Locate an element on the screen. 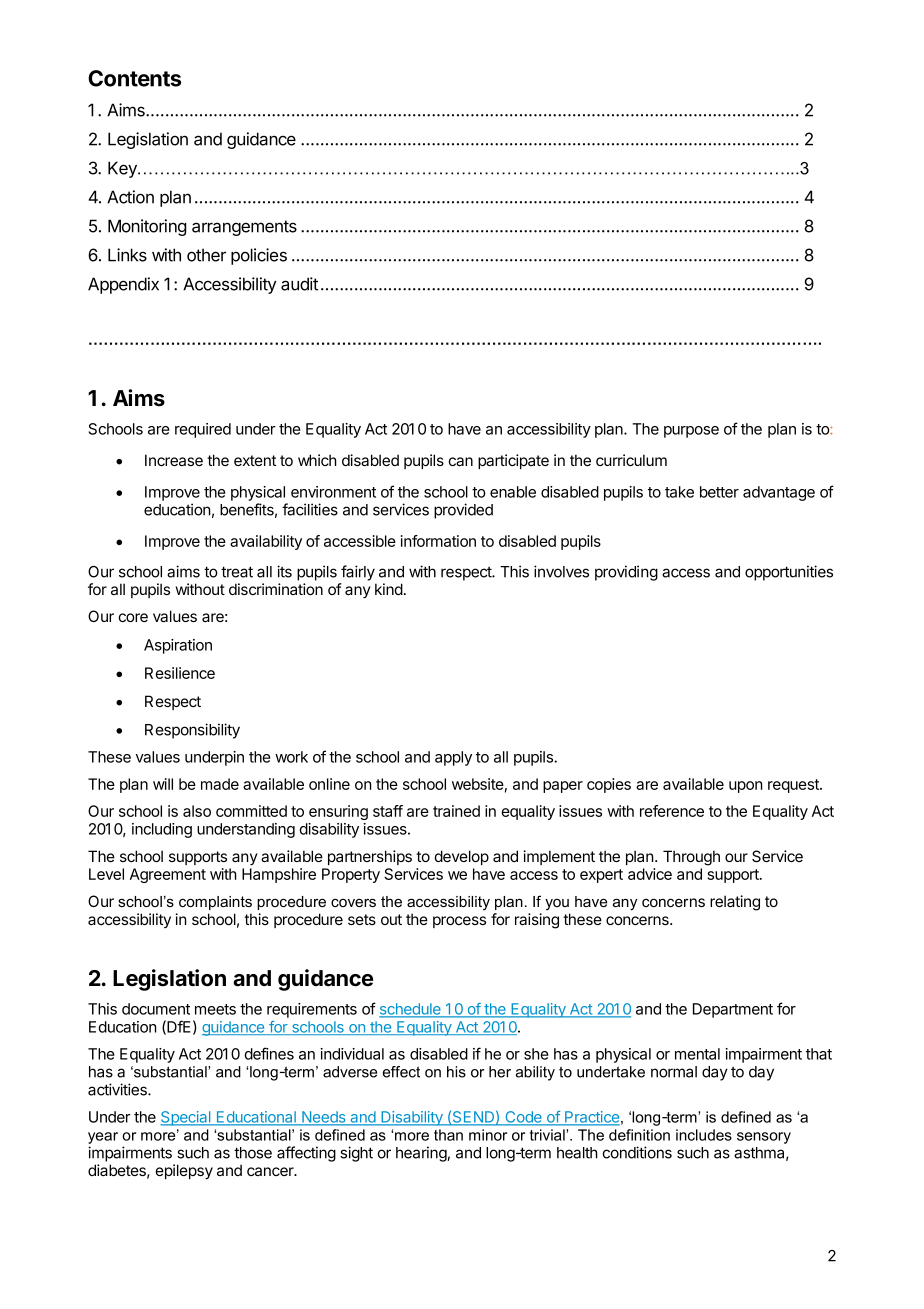 Image resolution: width=924 pixels, height=1309 pixels. Contents is located at coordinates (134, 78).
